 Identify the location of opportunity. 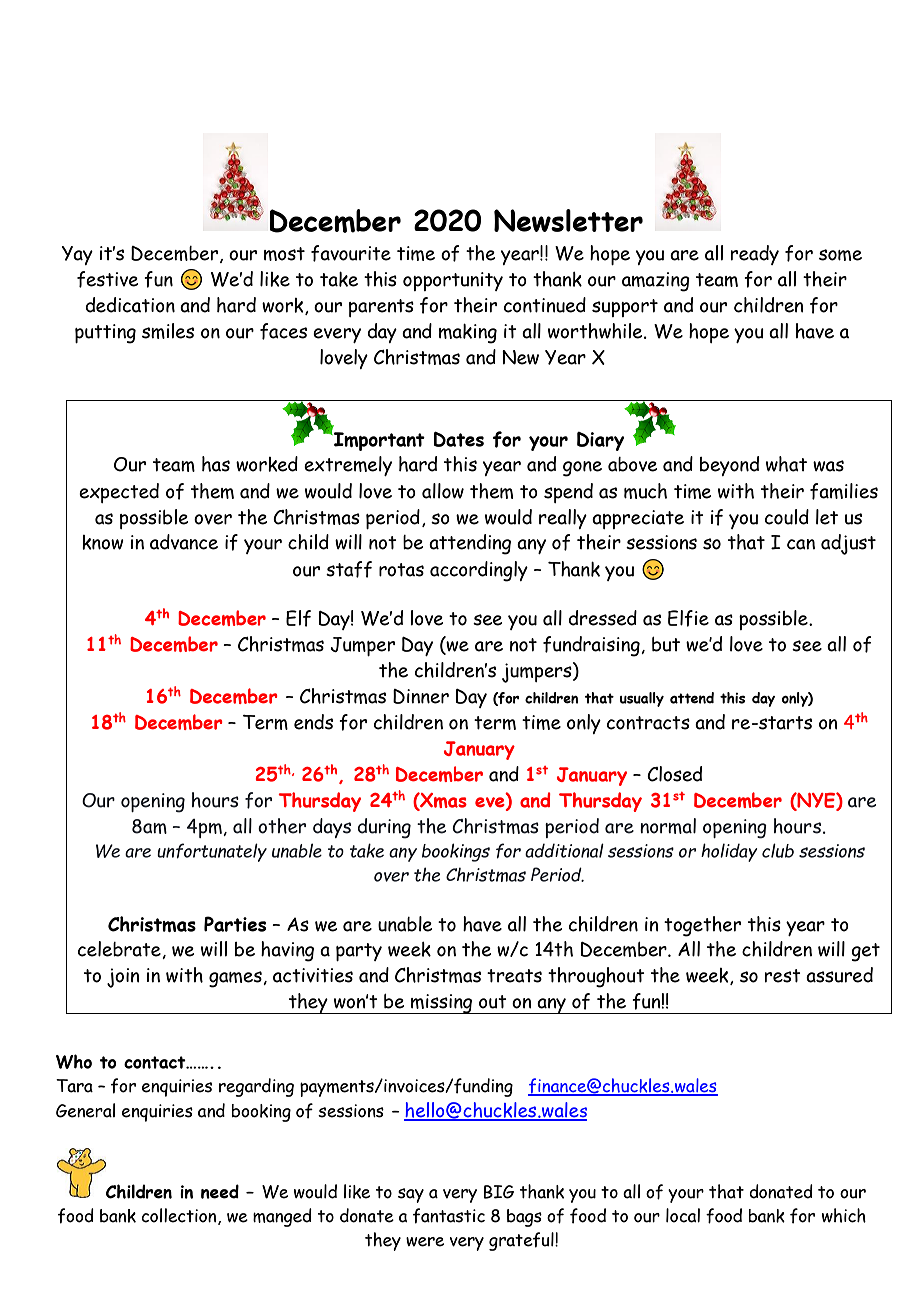
(453, 281).
